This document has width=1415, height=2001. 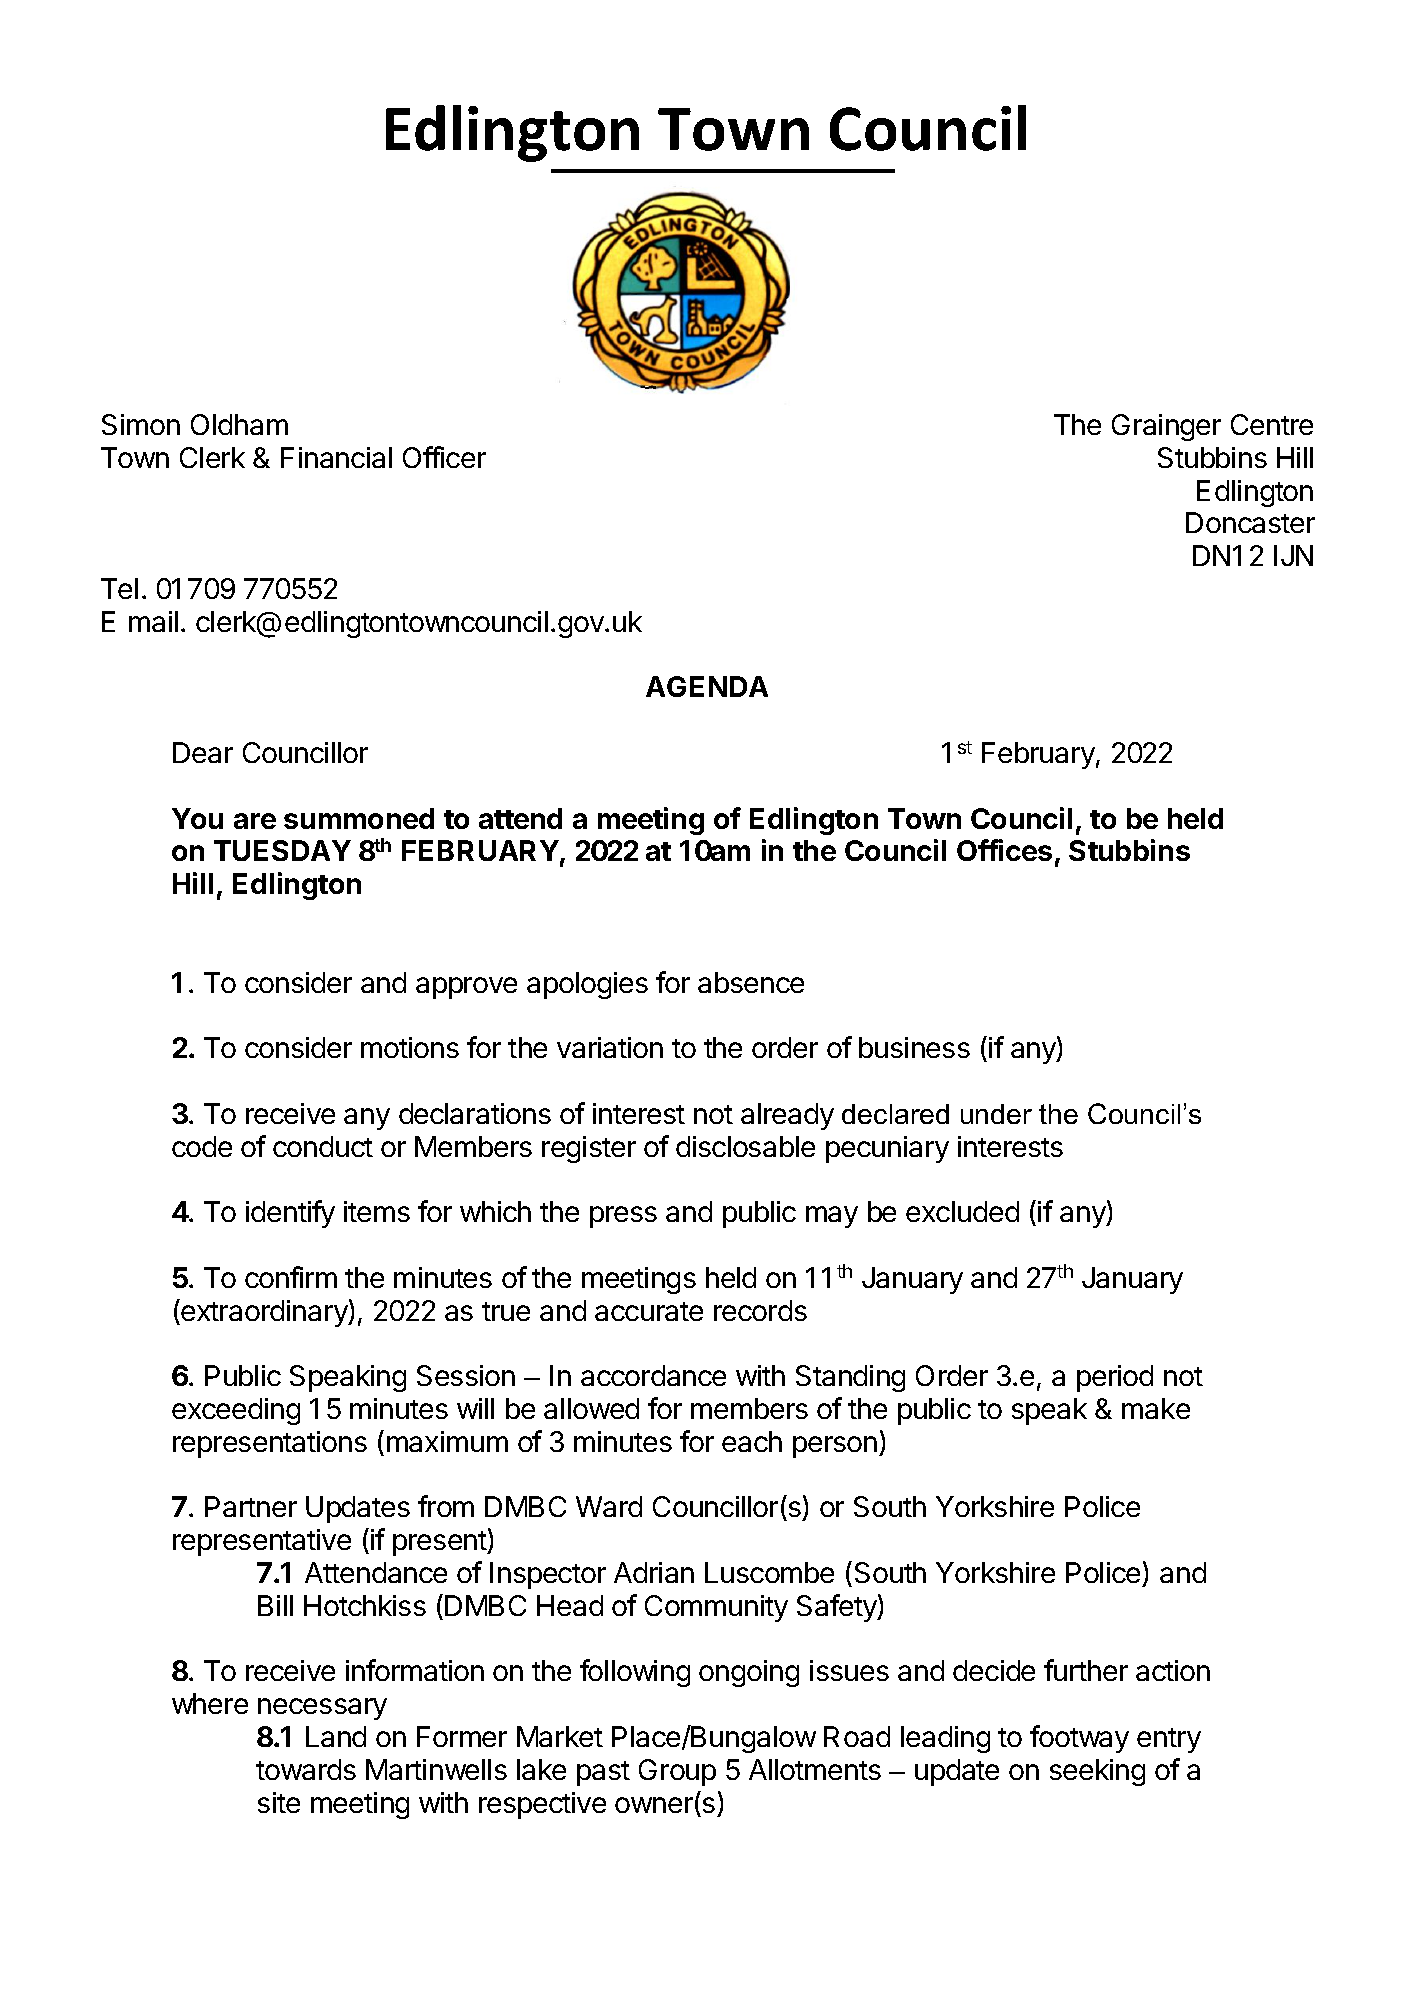 I want to click on code, so click(x=202, y=1146).
